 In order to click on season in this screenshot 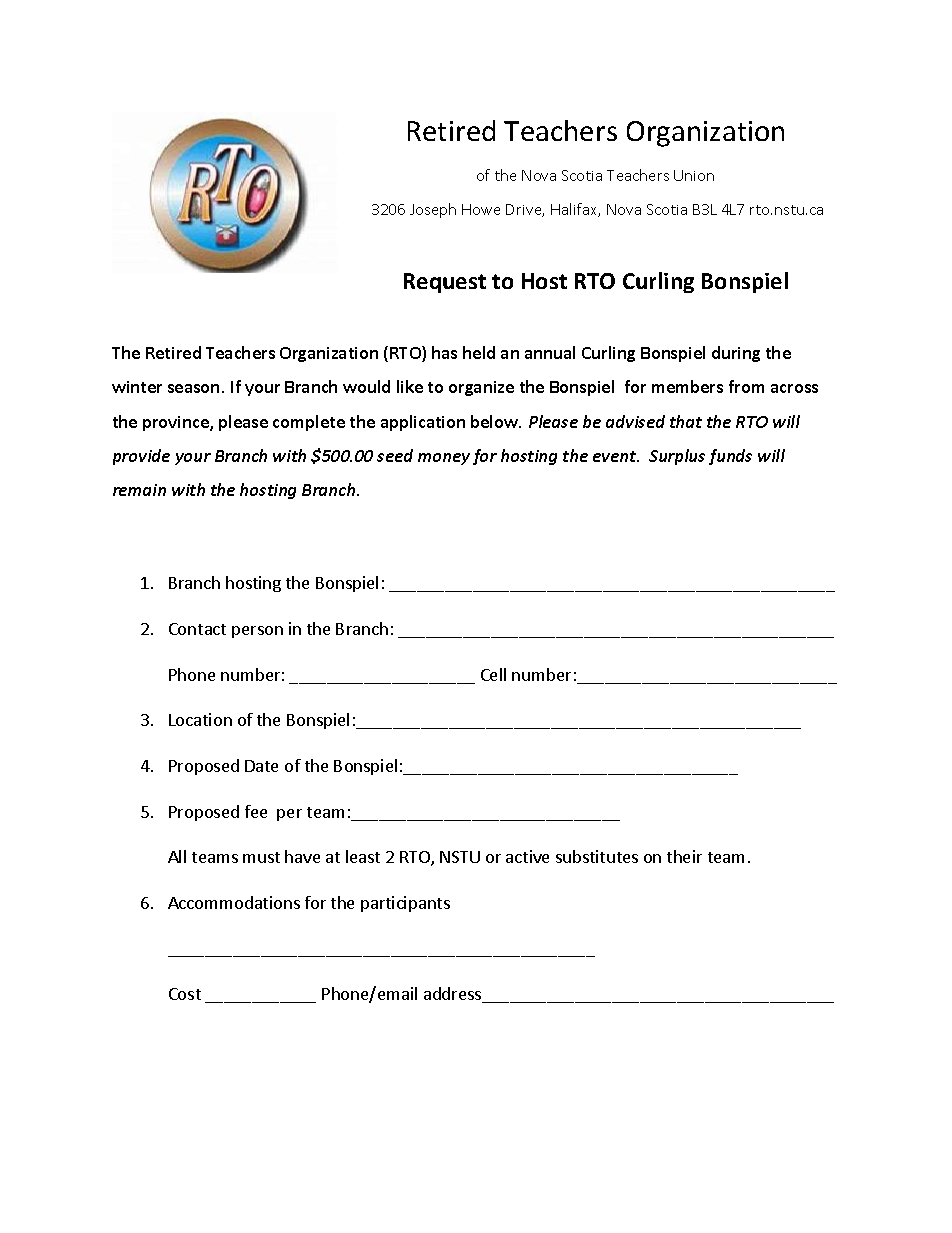, I will do `click(193, 388)`.
